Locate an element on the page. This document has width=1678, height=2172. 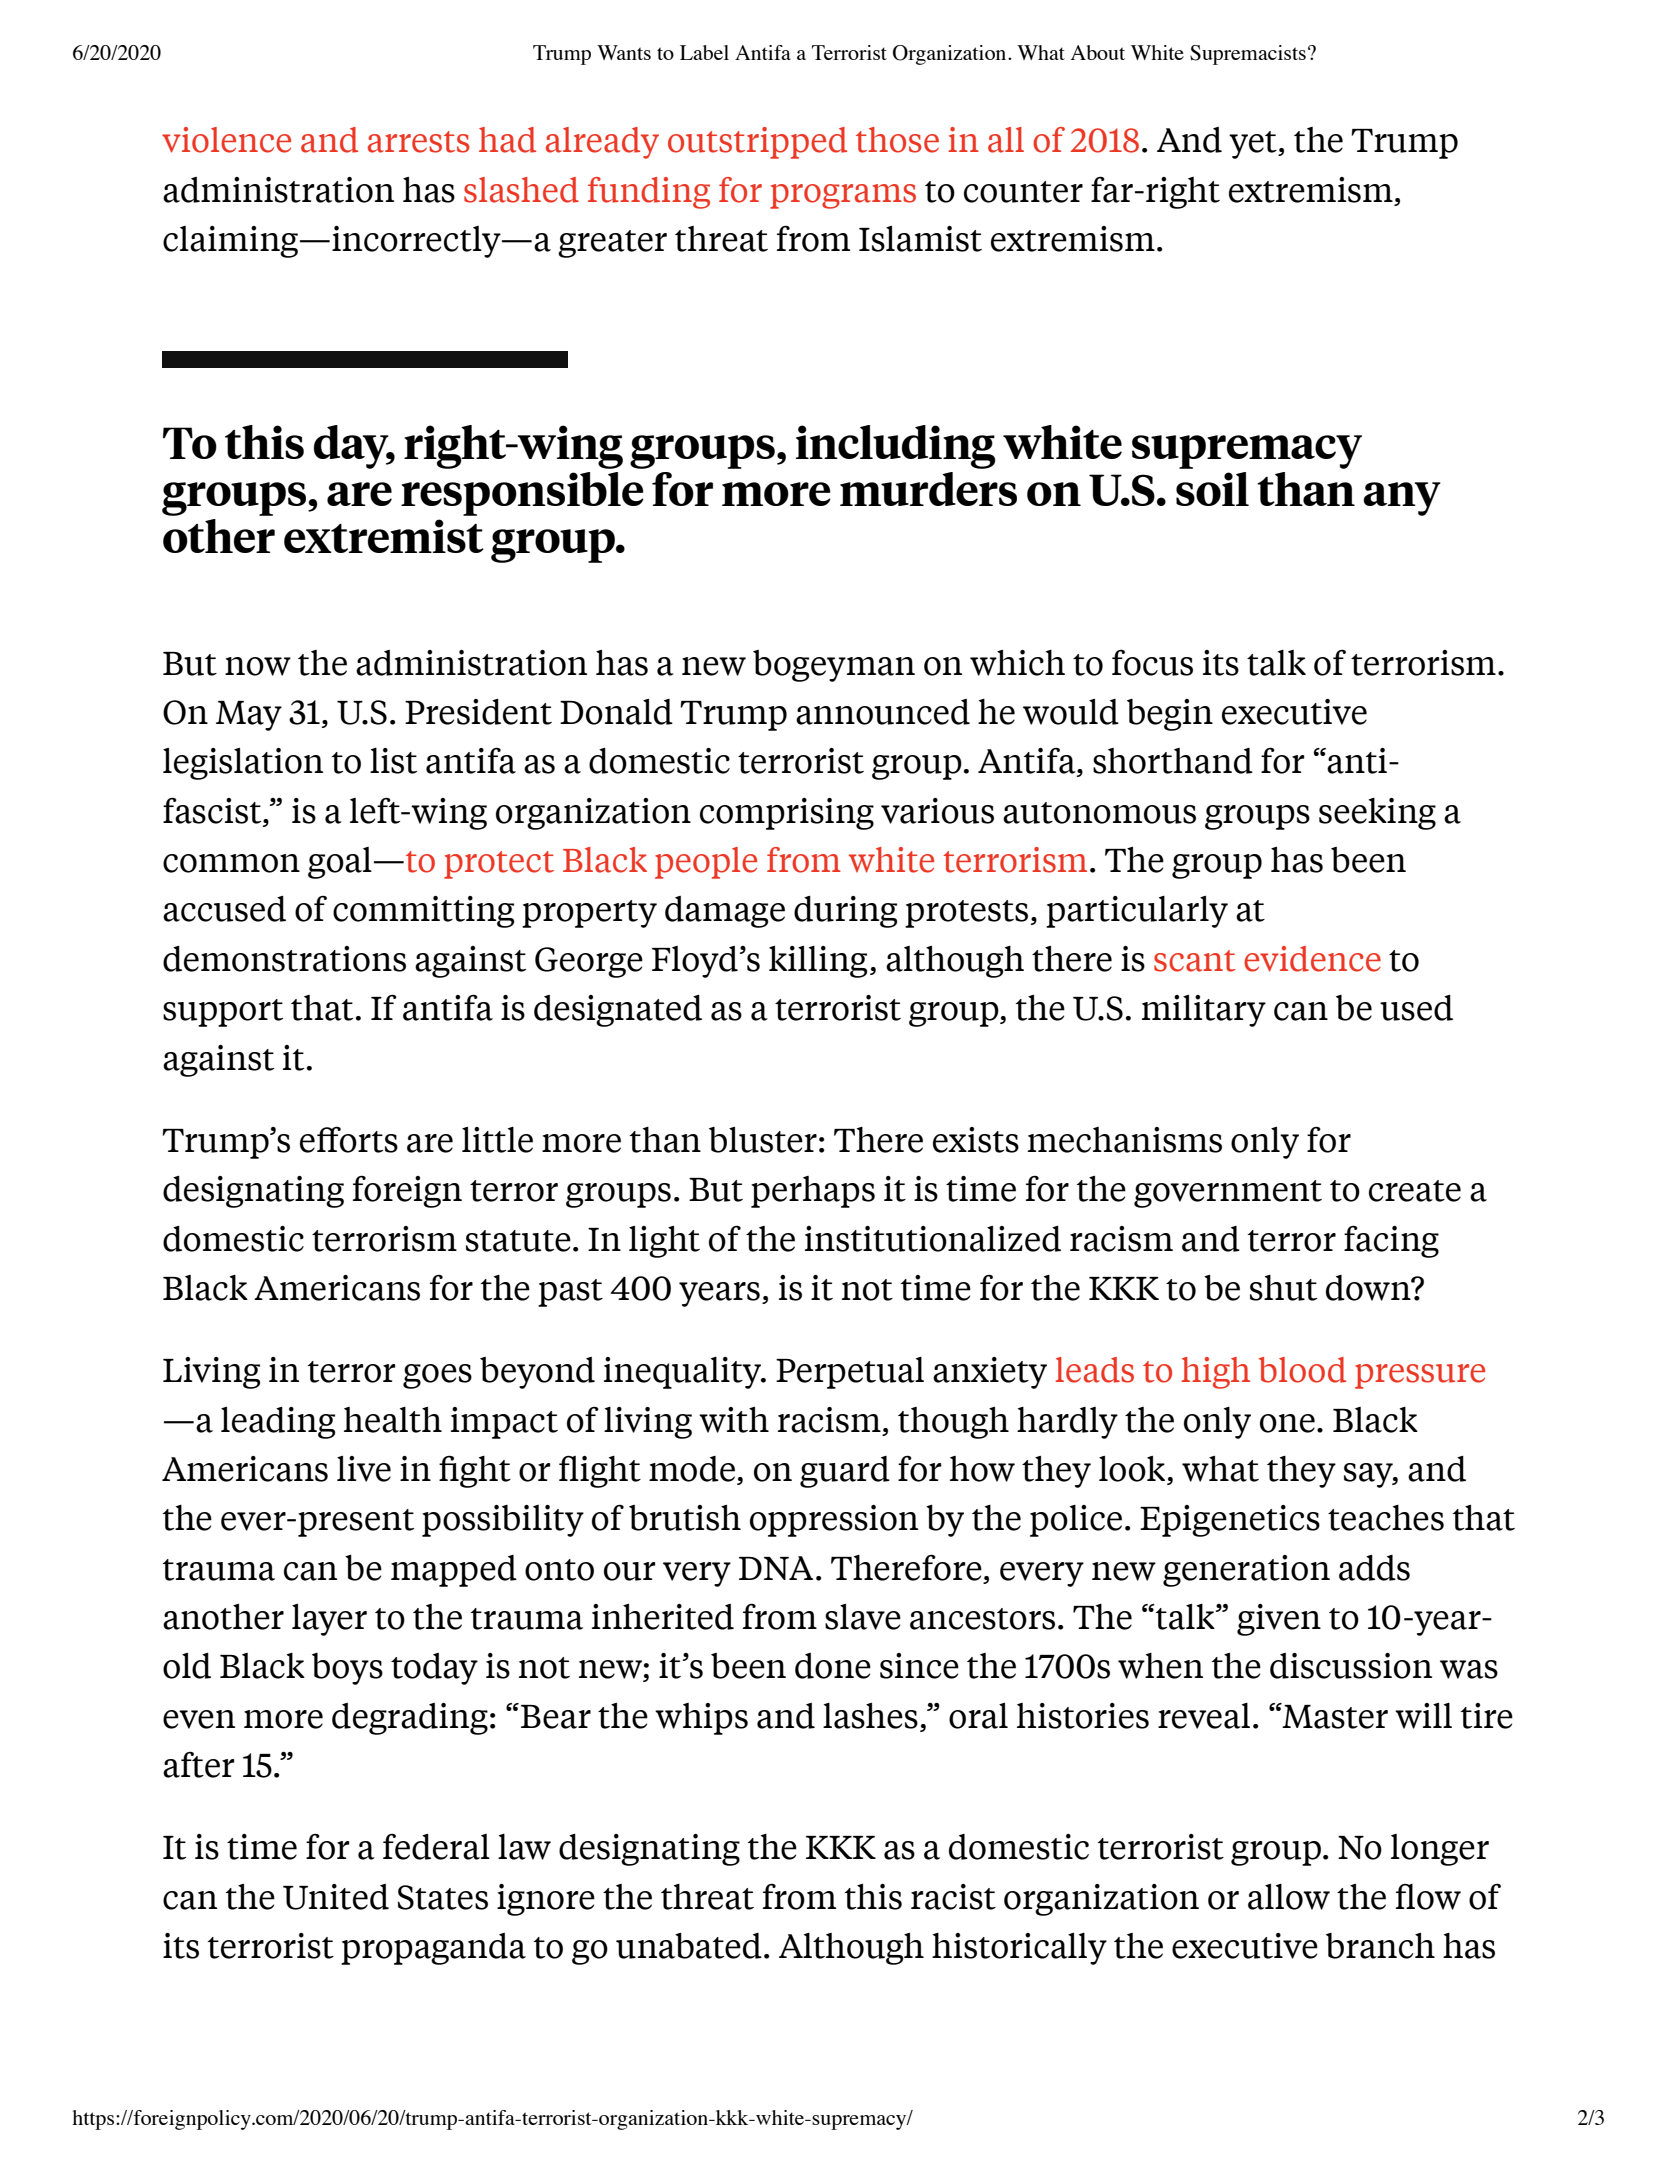
yet is located at coordinates (1254, 145).
